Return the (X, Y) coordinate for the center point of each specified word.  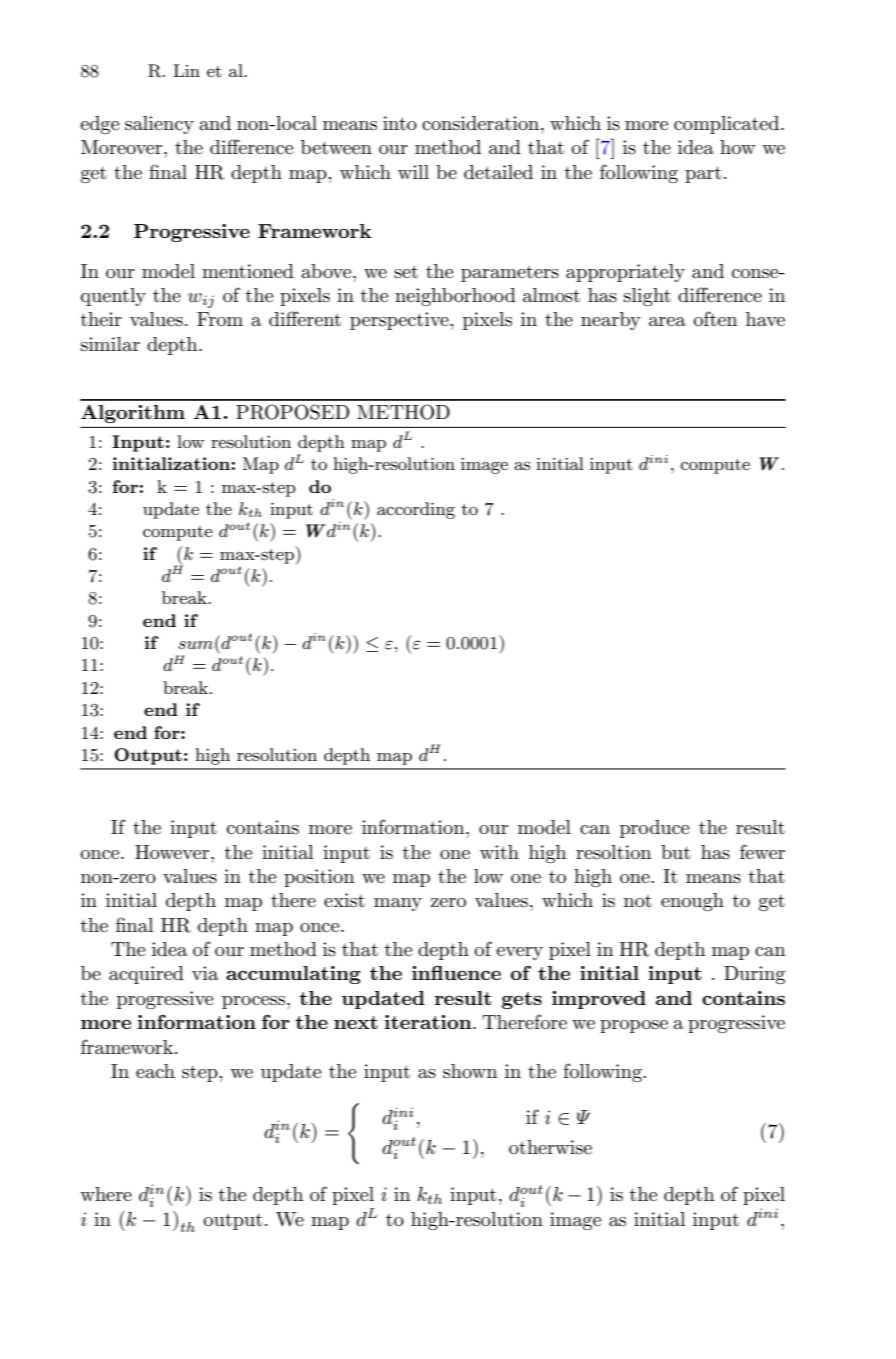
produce (655, 829)
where (106, 1194)
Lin (186, 70)
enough (692, 902)
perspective (400, 321)
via (205, 973)
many (398, 904)
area (667, 322)
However (173, 852)
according (416, 510)
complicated (728, 125)
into (400, 123)
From (220, 319)
